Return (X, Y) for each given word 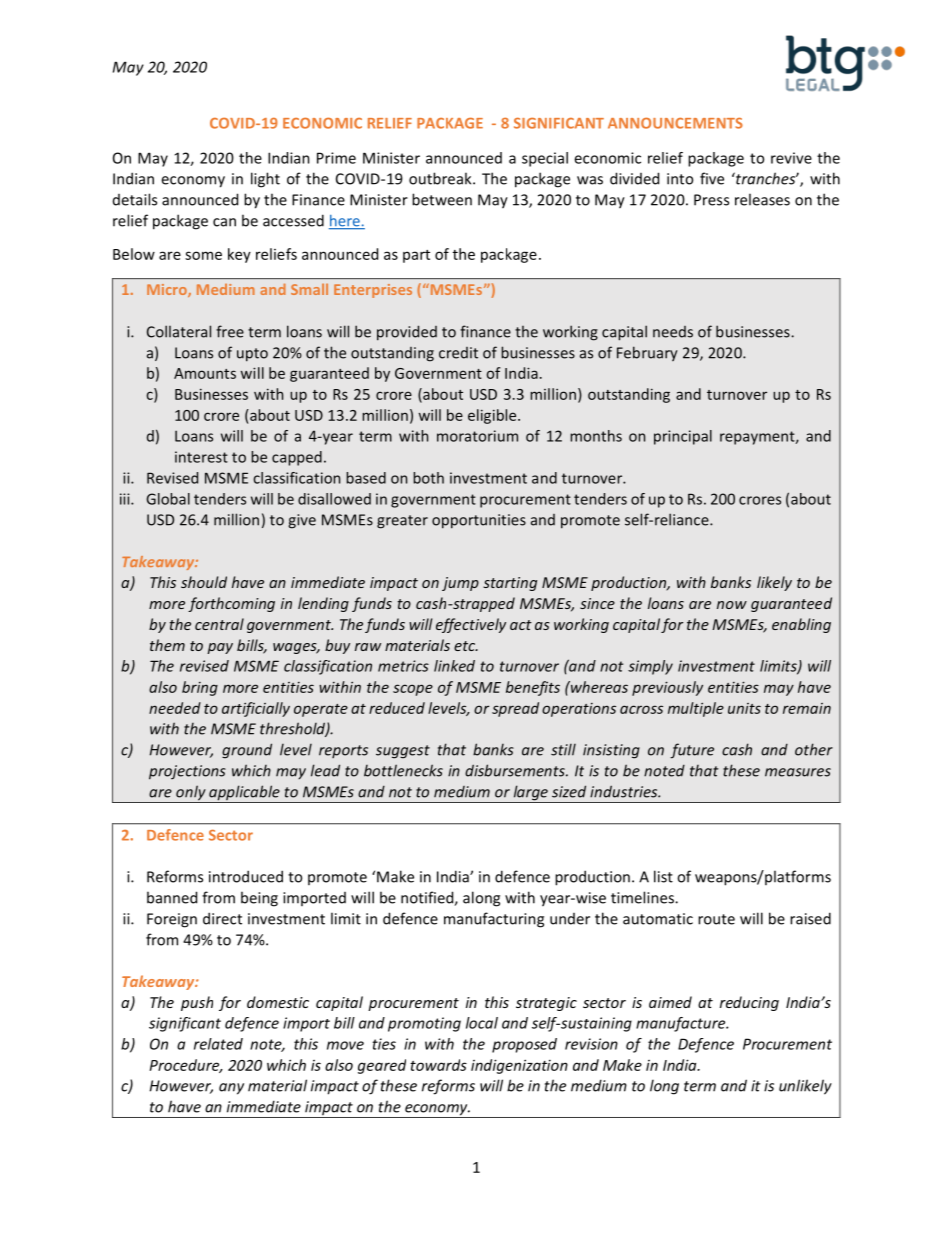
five (712, 178)
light (265, 180)
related (218, 1044)
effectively (471, 625)
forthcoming (231, 604)
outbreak (441, 178)
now (732, 605)
